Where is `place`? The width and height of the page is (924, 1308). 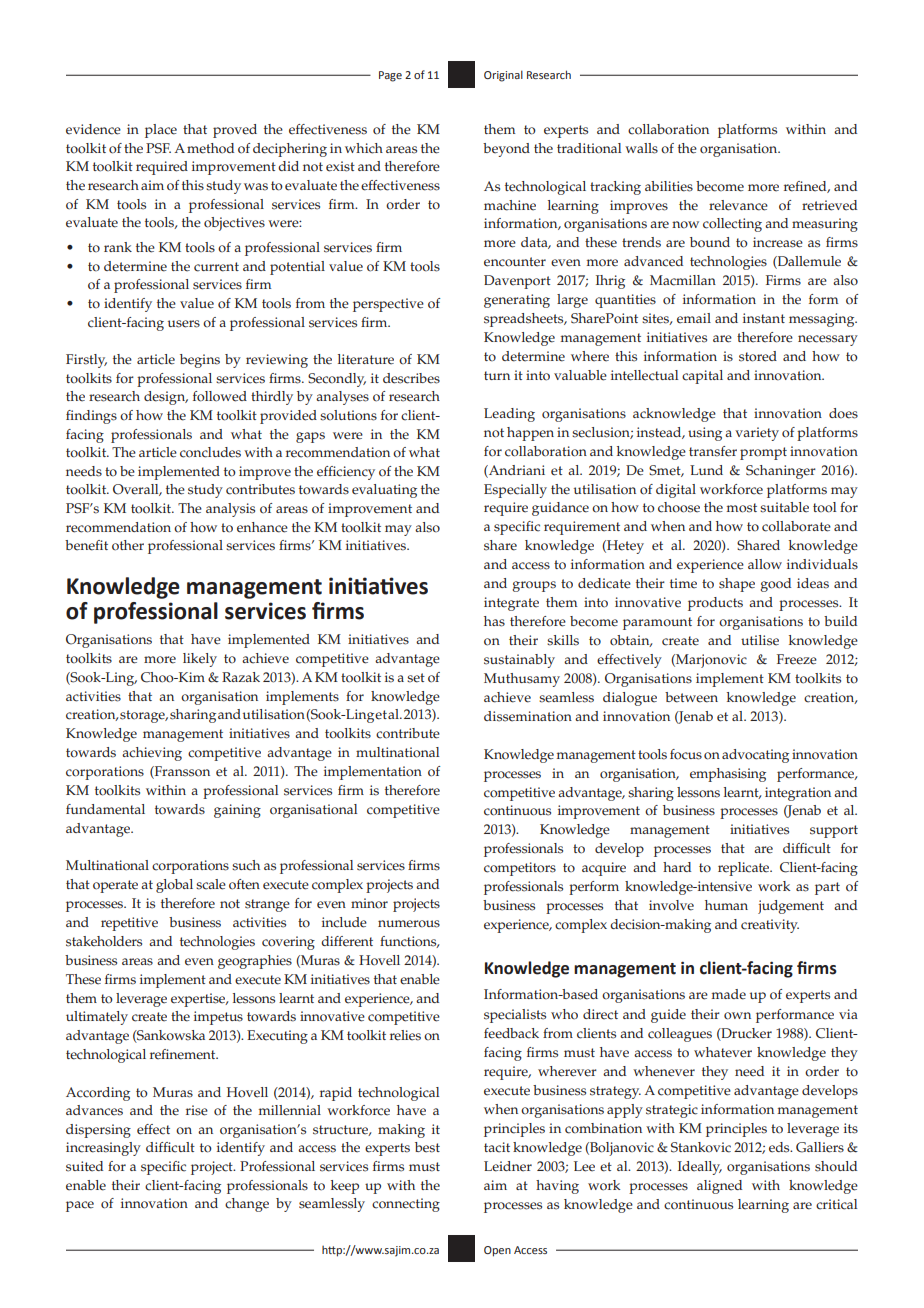 place is located at coordinates (161, 131).
